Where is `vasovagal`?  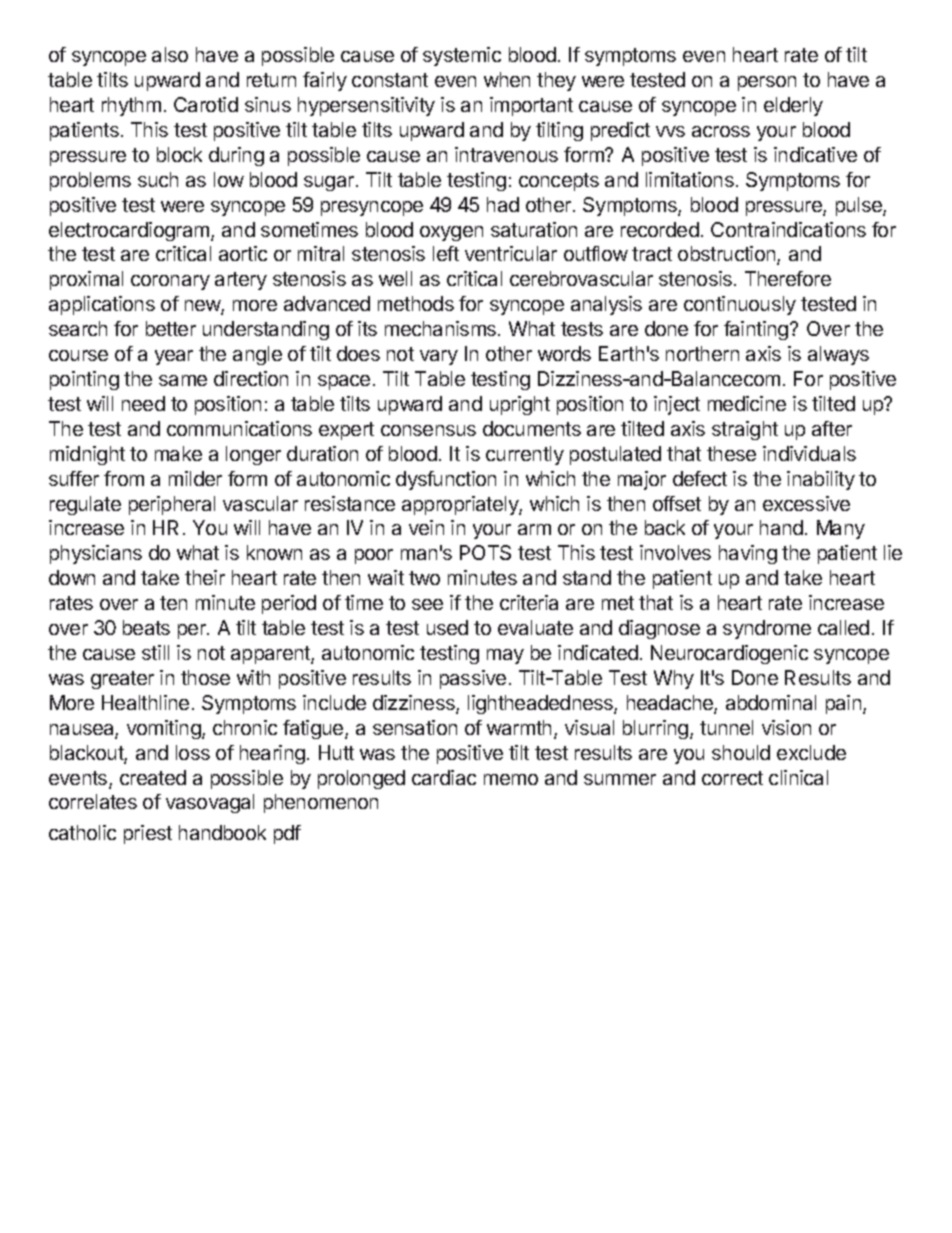 vasovagal is located at coordinates (210, 803).
